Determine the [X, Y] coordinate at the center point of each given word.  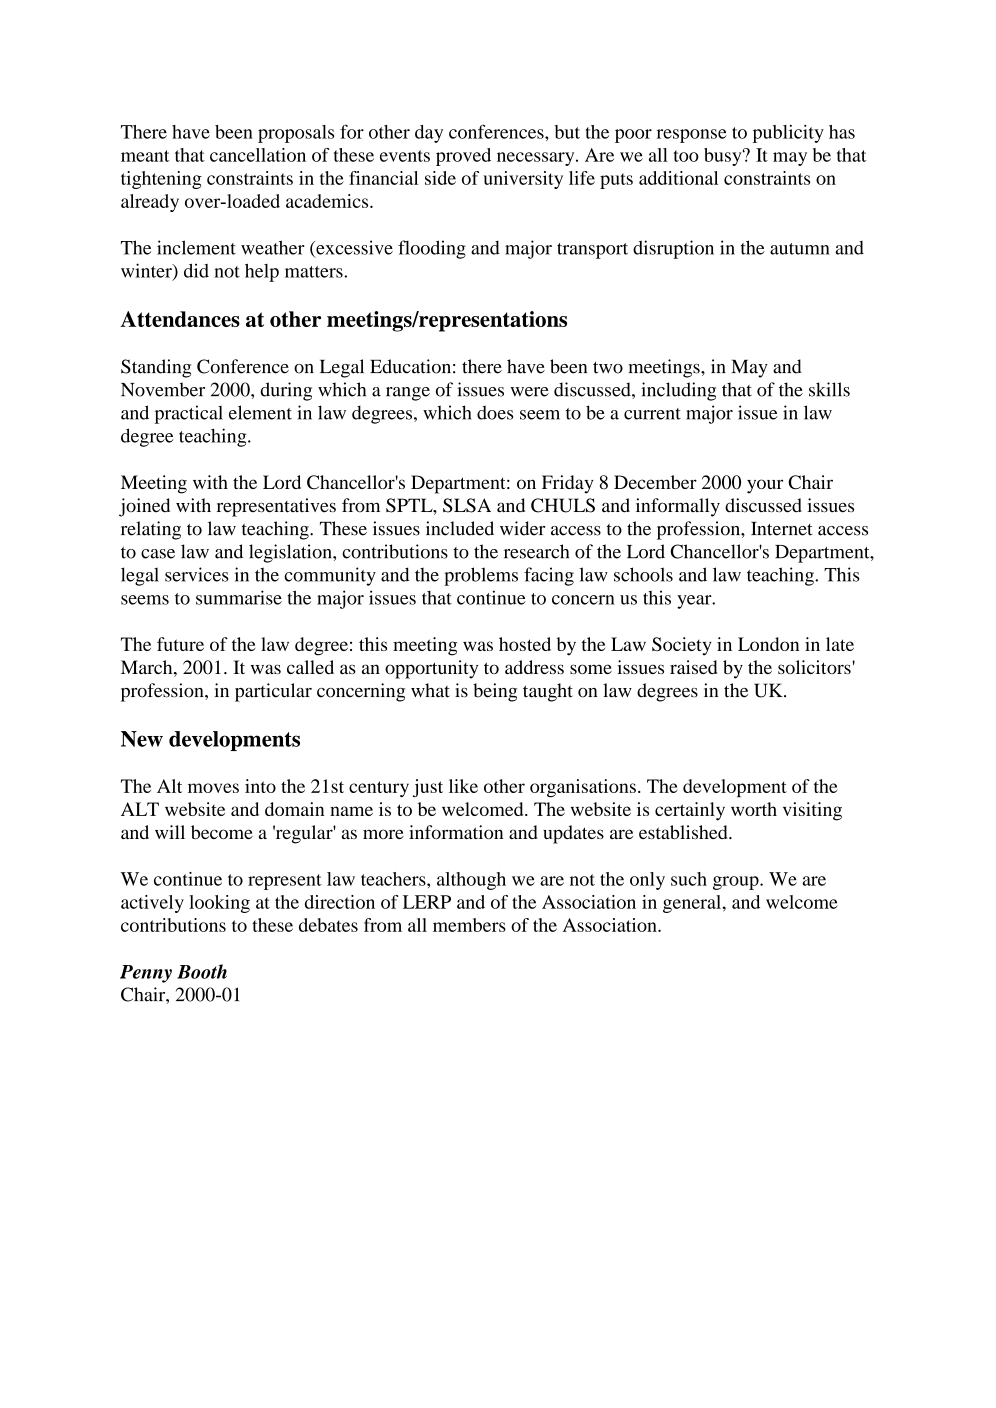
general [692, 904]
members [469, 925]
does [495, 412]
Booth [202, 971]
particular [273, 692]
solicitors [815, 667]
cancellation [258, 155]
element [260, 412]
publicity [788, 134]
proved [463, 157]
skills [829, 389]
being [495, 692]
